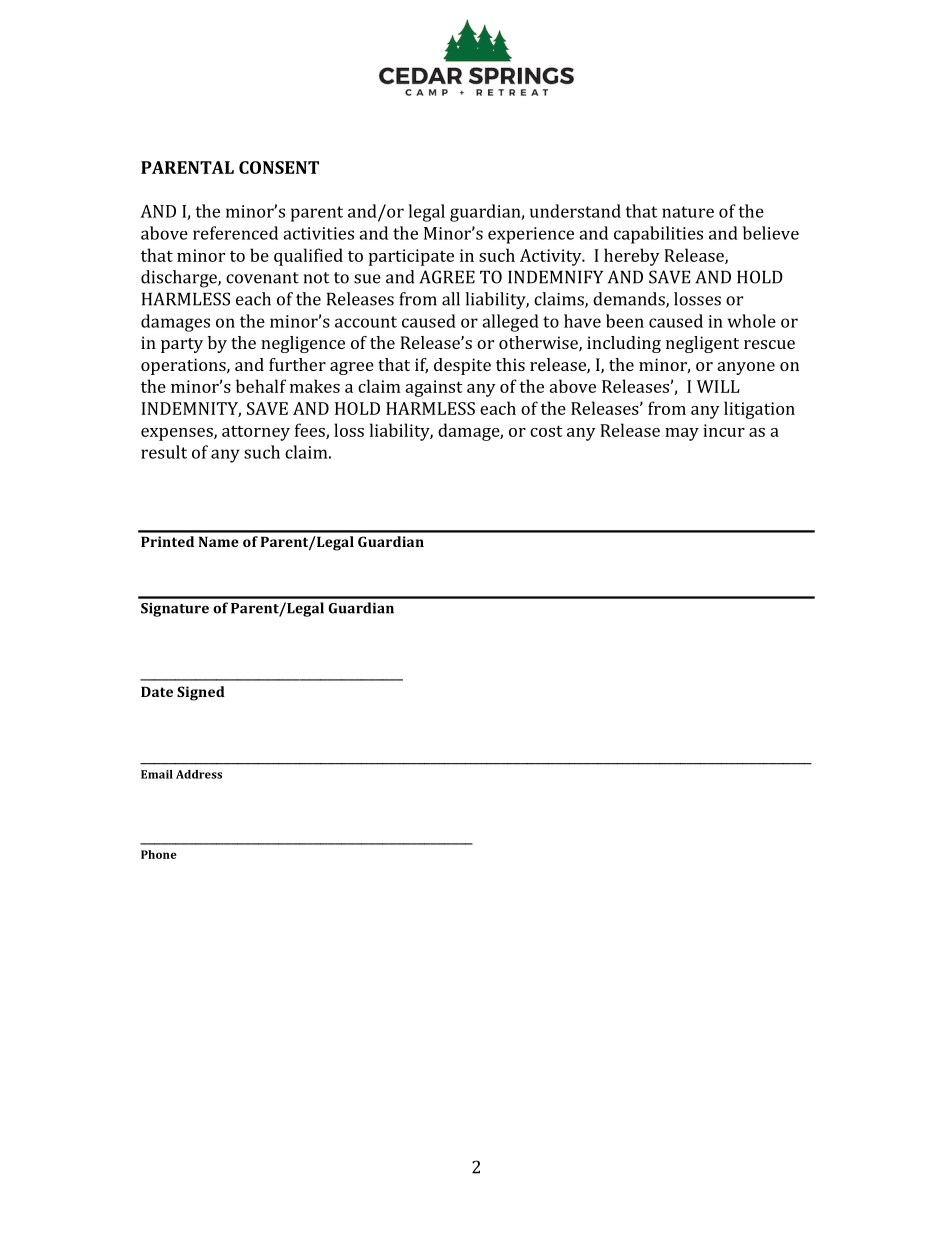 The height and width of the document is (1233, 952). I want to click on experience, so click(531, 235).
